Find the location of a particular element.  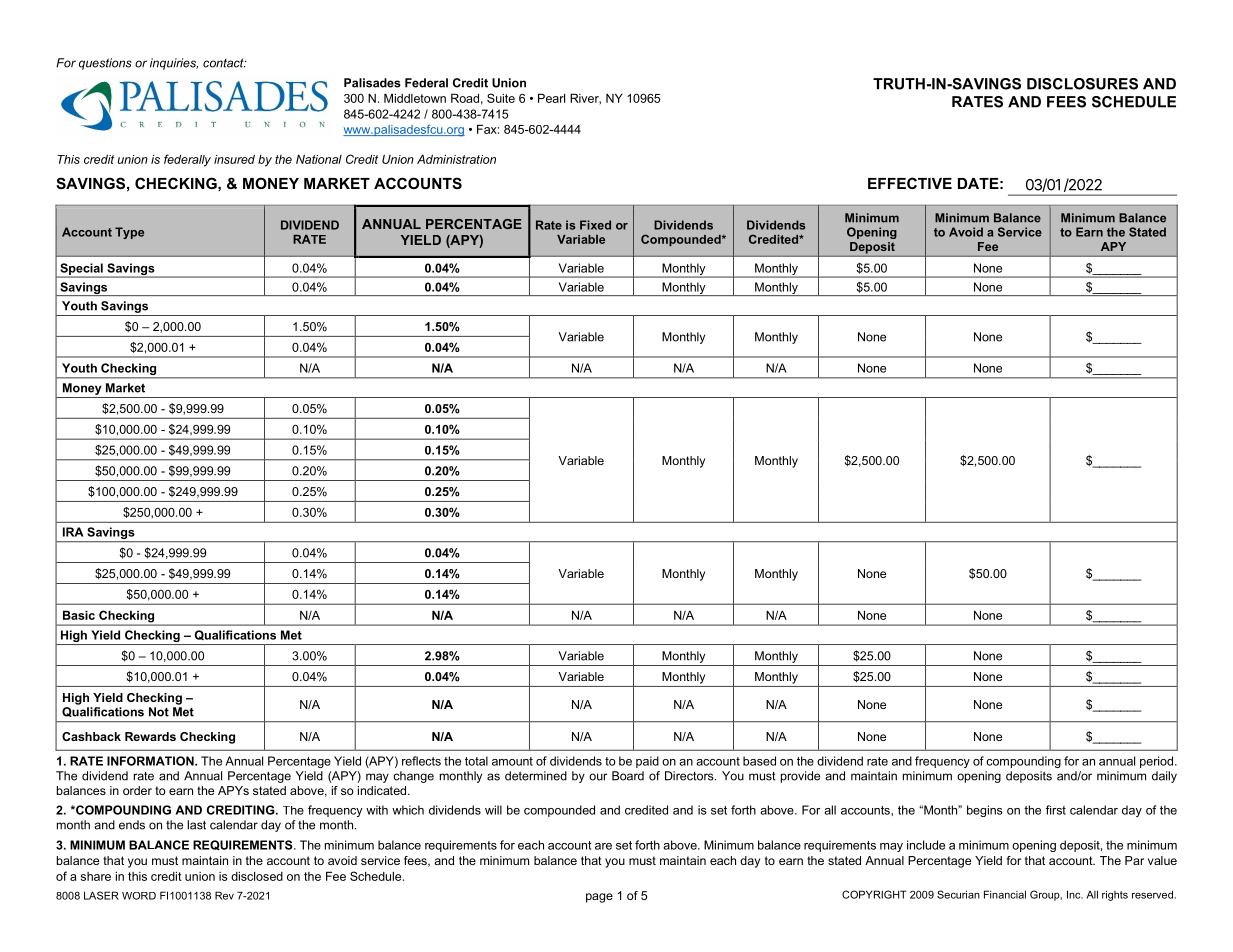

period is located at coordinates (1158, 762).
